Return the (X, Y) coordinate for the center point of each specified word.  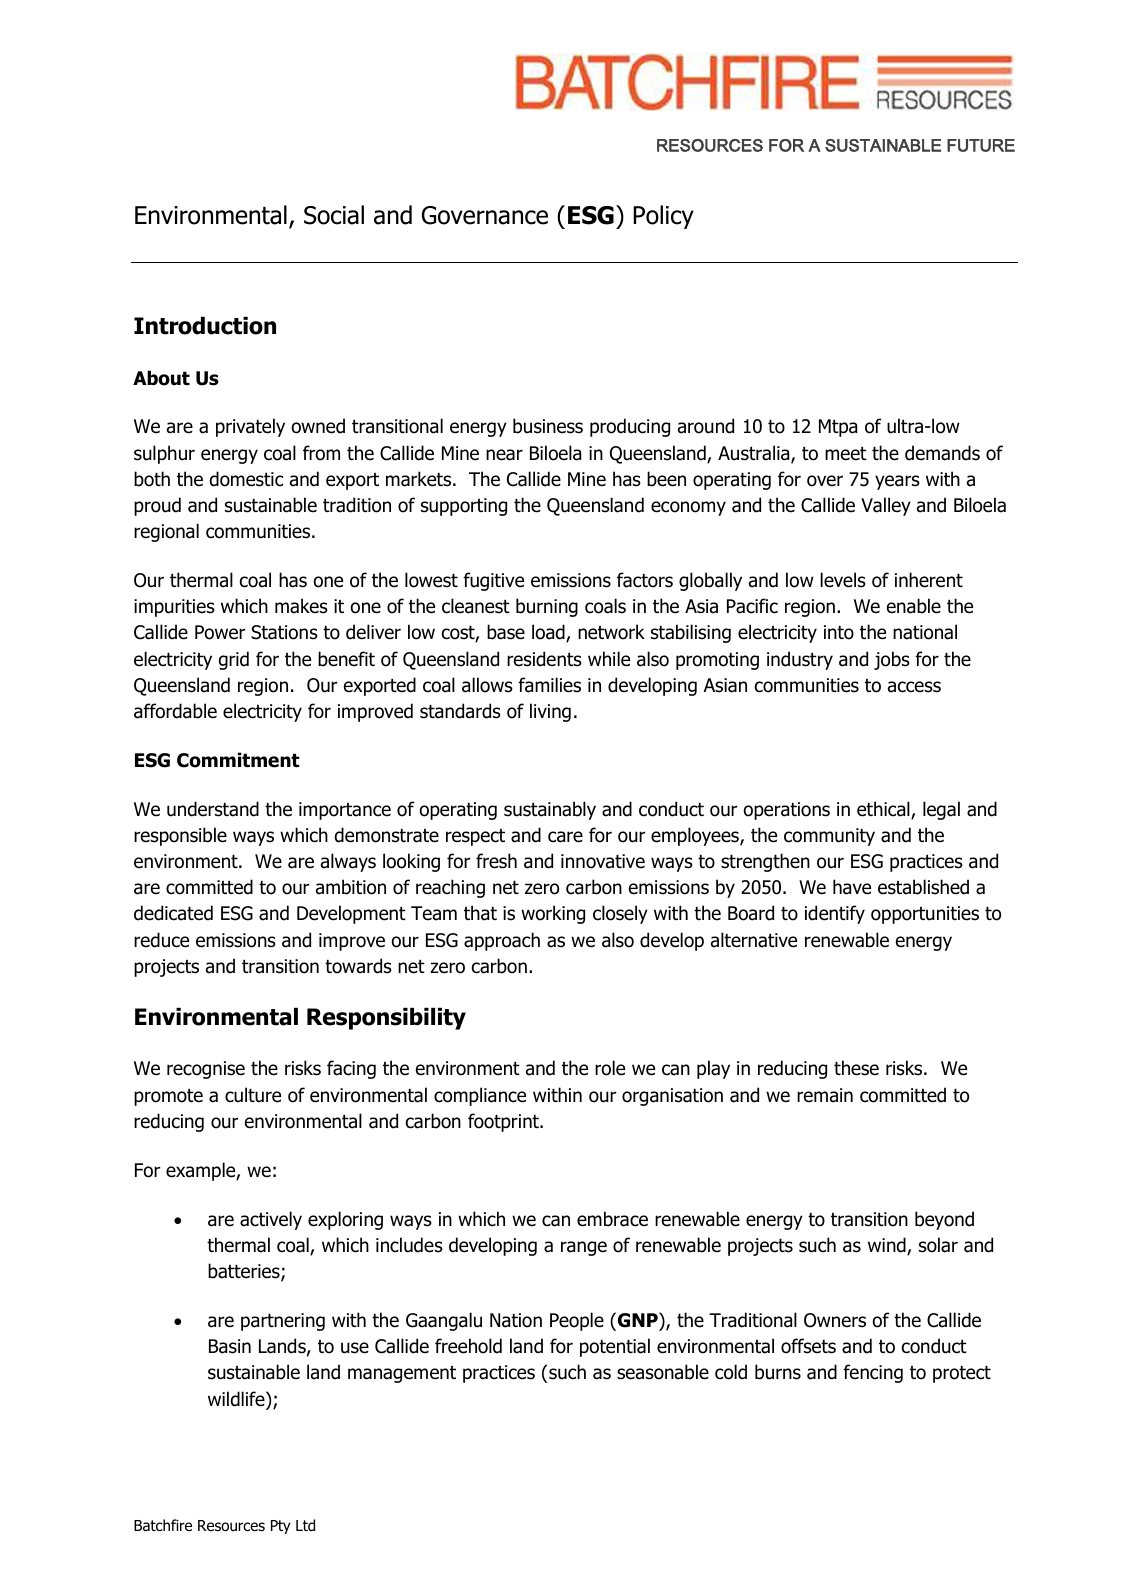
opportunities (925, 915)
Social (334, 215)
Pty (281, 1527)
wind (888, 1246)
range (584, 1248)
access (914, 687)
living (550, 712)
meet (846, 454)
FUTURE (981, 145)
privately (250, 427)
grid (234, 660)
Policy (663, 217)
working (553, 914)
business (548, 426)
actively (271, 1220)
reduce (161, 940)
